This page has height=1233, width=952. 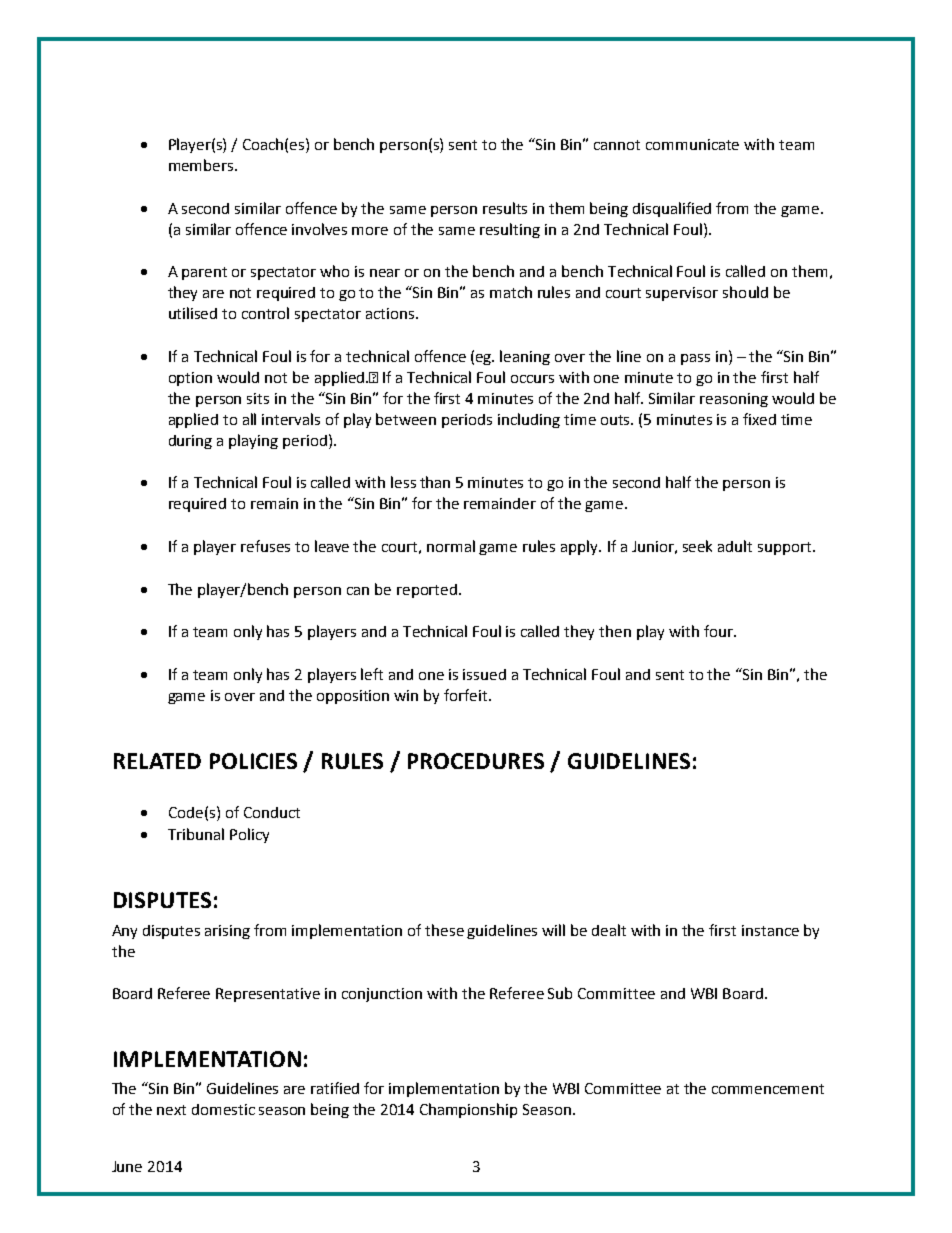 I want to click on communicate, so click(x=692, y=144).
